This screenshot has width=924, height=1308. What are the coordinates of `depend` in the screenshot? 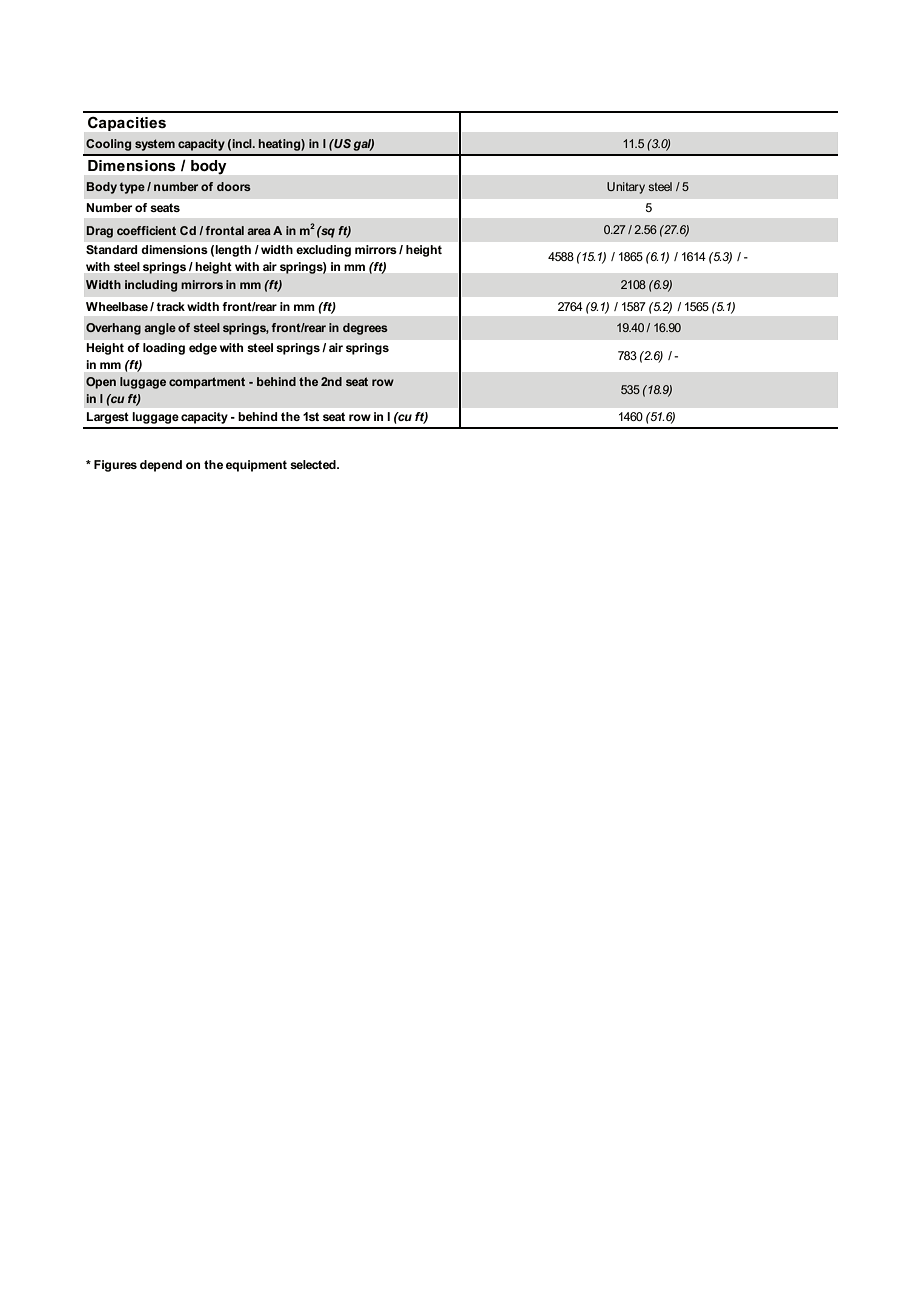 It's located at (161, 466).
